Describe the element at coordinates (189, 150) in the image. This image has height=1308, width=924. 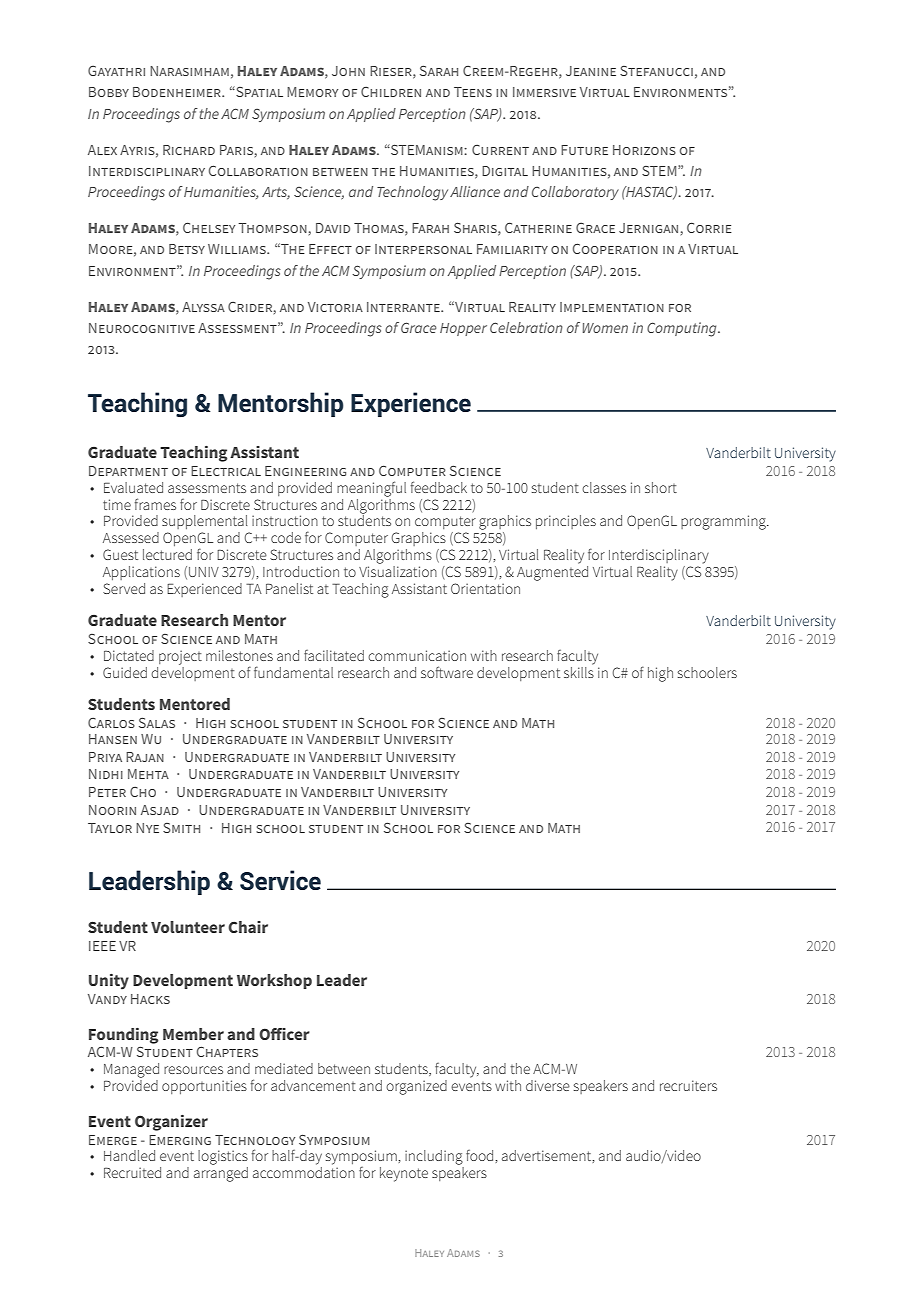
I see `RICHARD` at that location.
